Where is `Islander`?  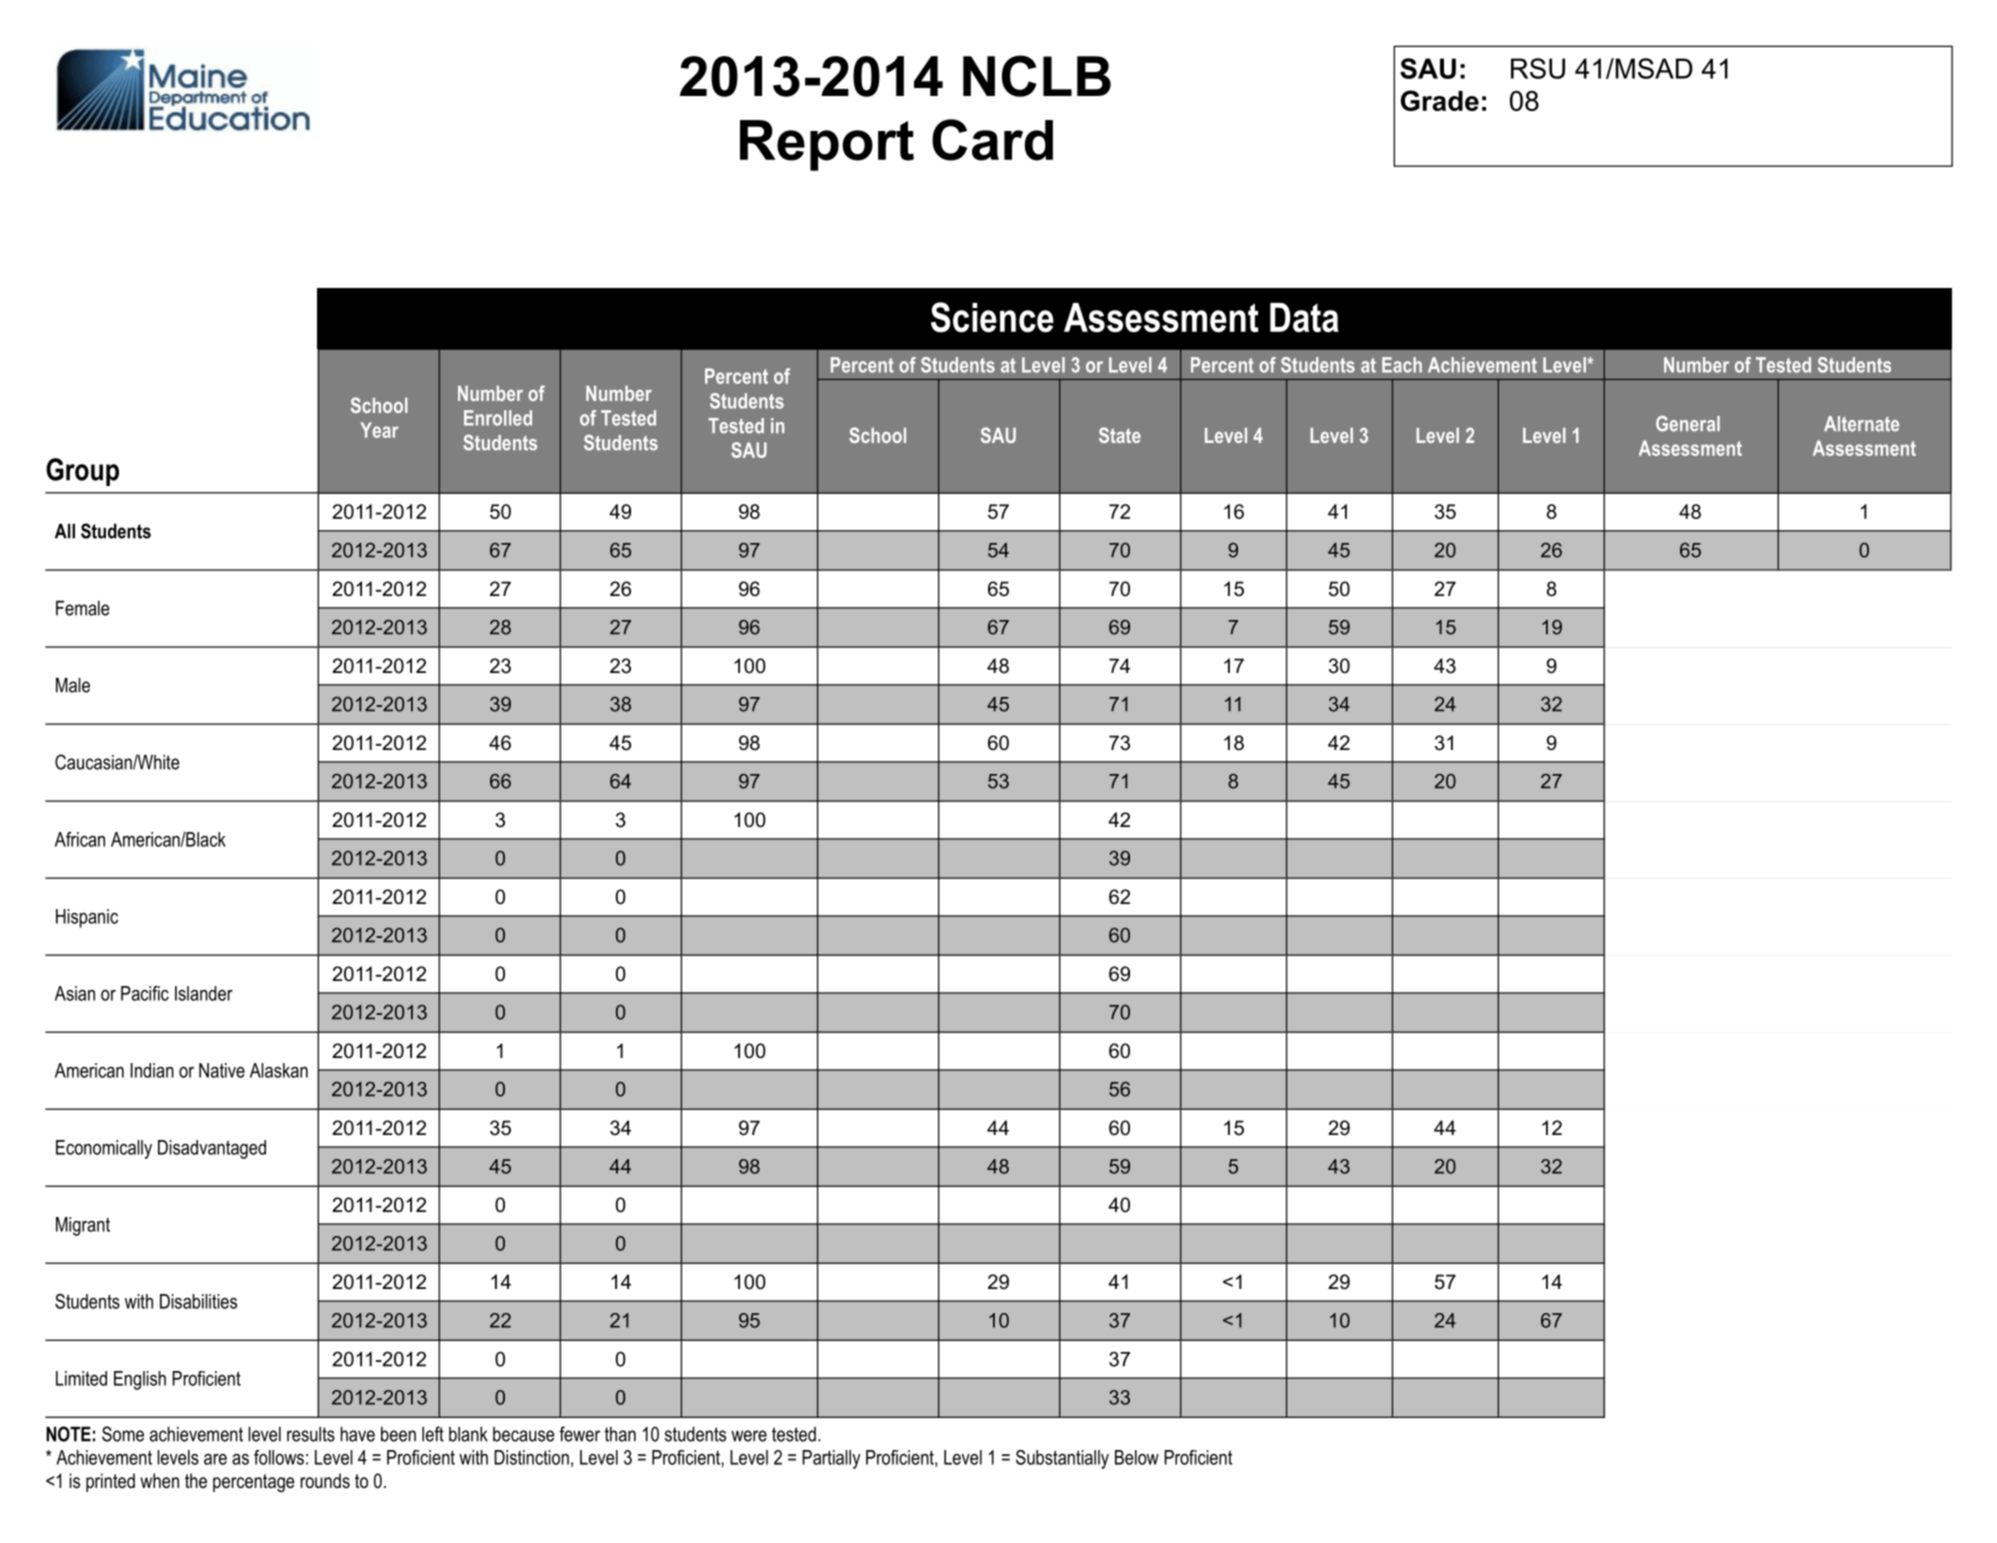
Islander is located at coordinates (204, 993).
